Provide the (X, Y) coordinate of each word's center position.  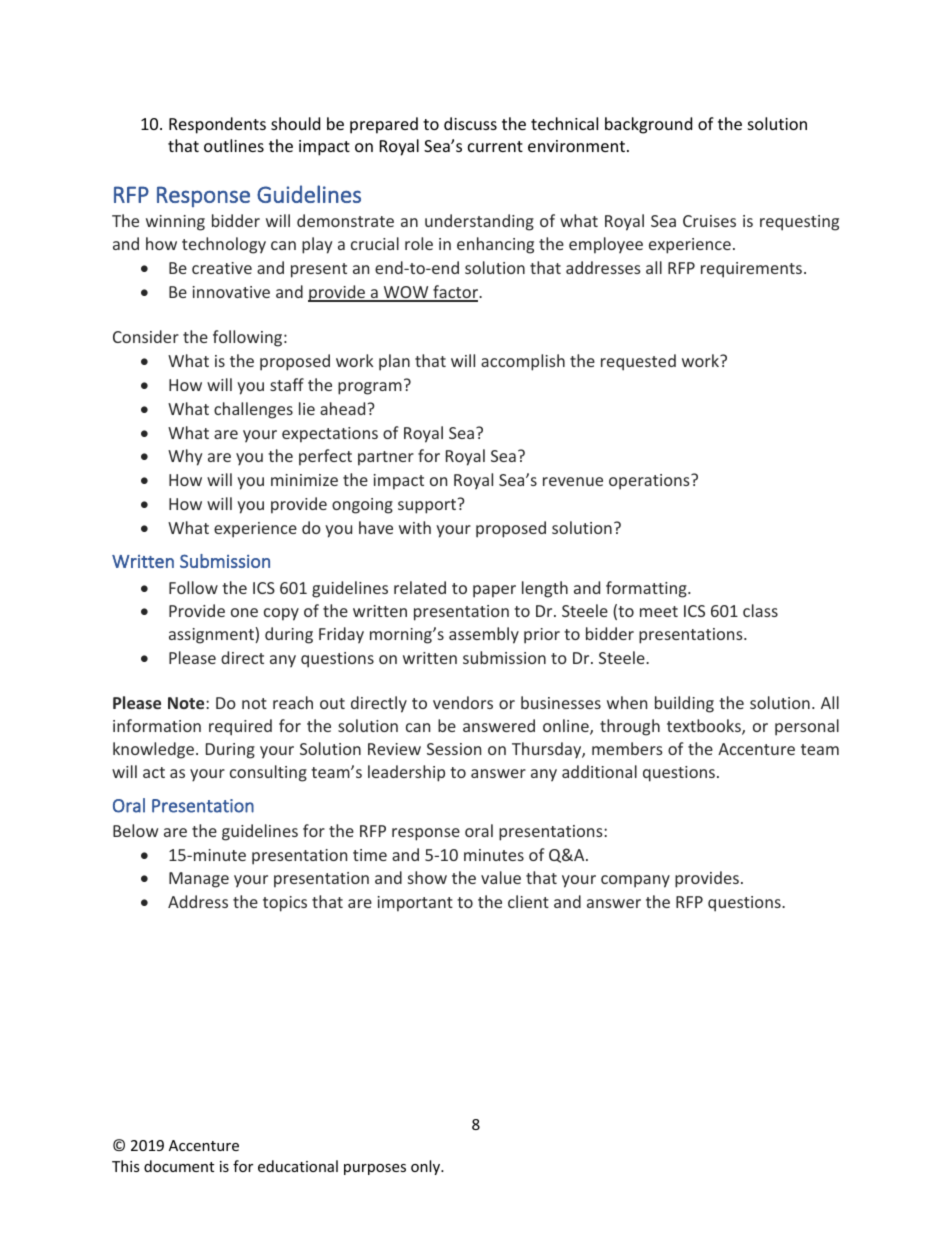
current (495, 146)
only (427, 1167)
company (635, 881)
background (648, 125)
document (179, 1166)
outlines (234, 145)
